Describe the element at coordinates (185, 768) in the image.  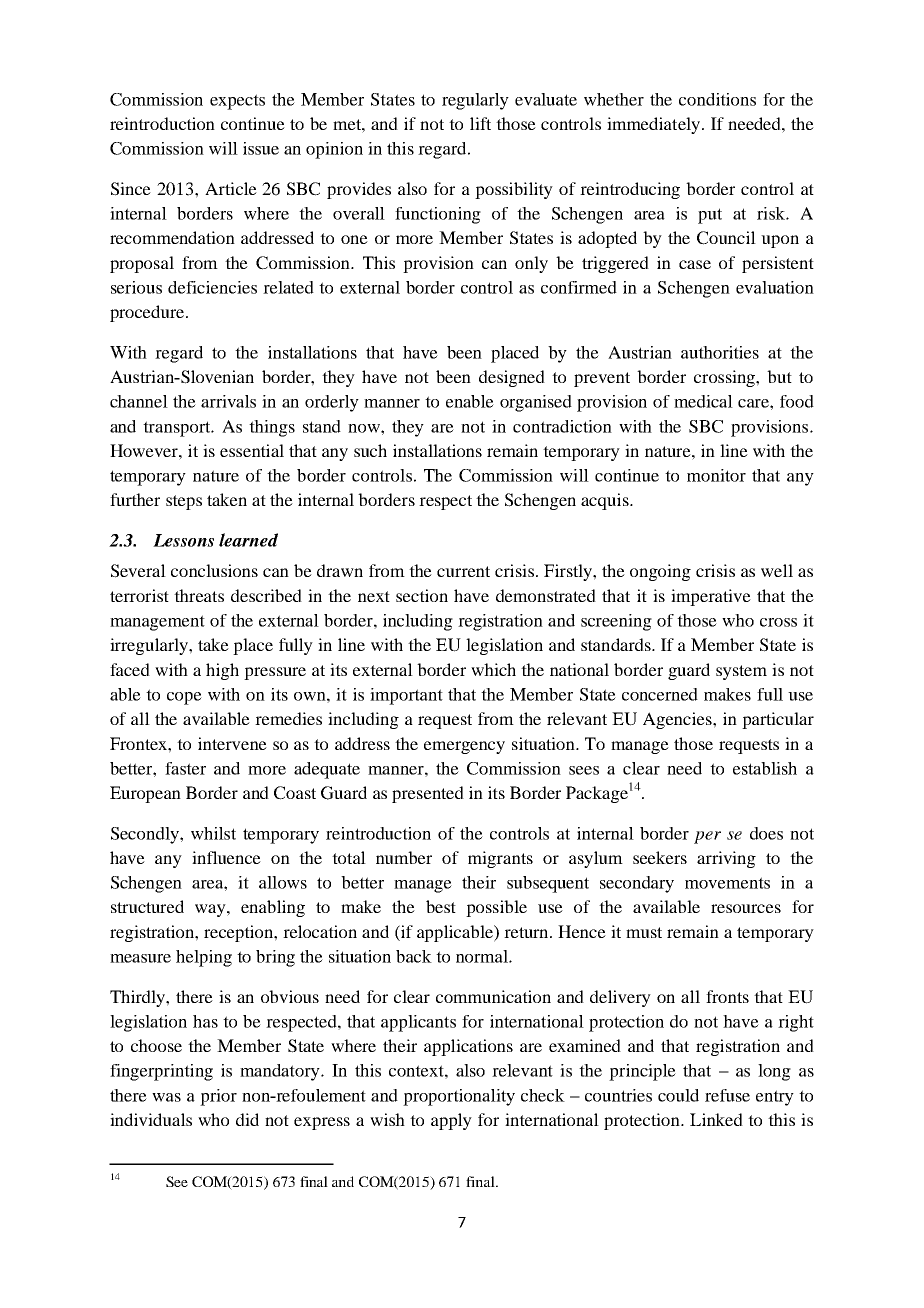
I see `faster` at that location.
